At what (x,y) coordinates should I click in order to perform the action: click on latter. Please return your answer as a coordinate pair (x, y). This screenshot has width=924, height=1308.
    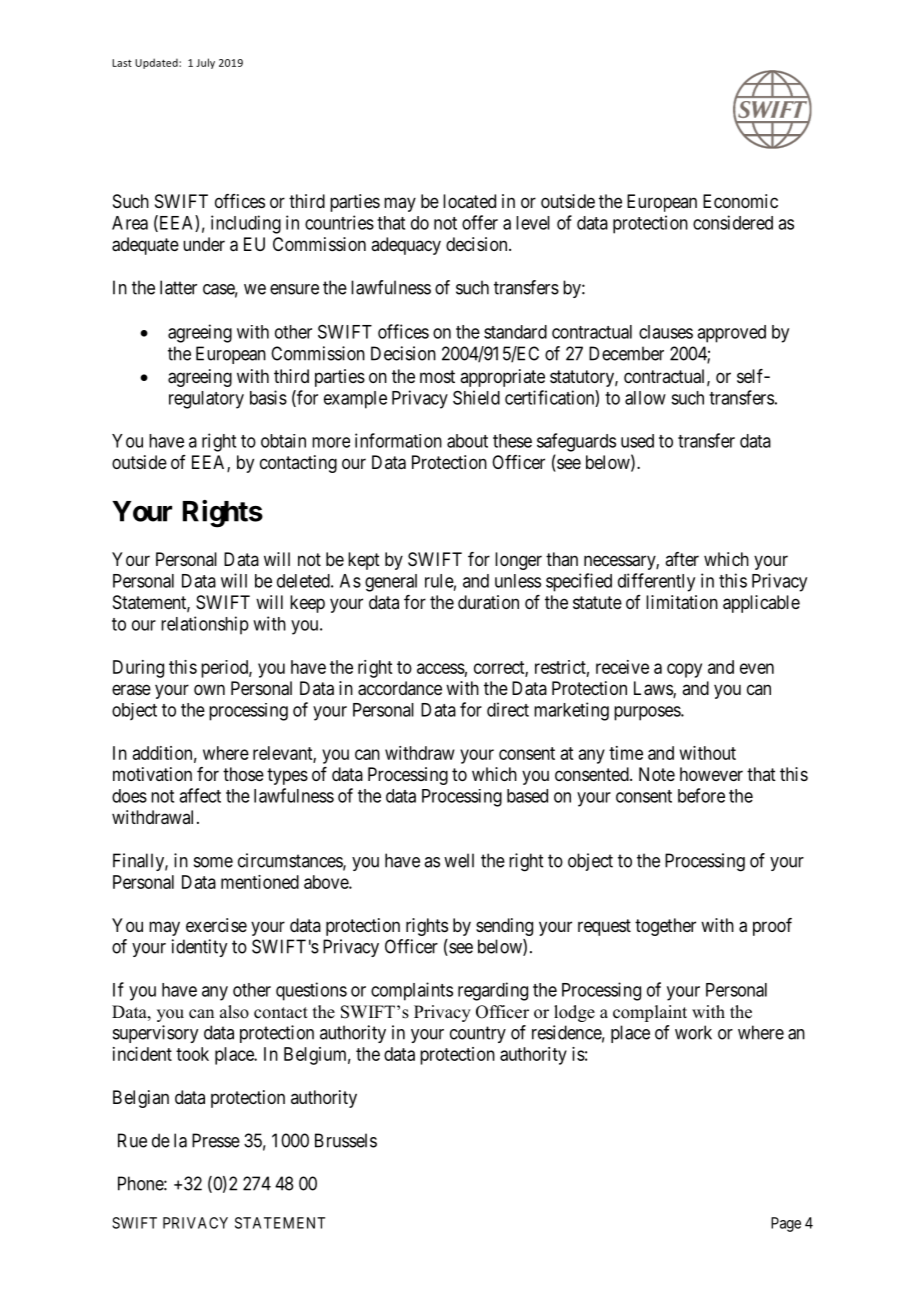
    Looking at the image, I should click on (178, 287).
